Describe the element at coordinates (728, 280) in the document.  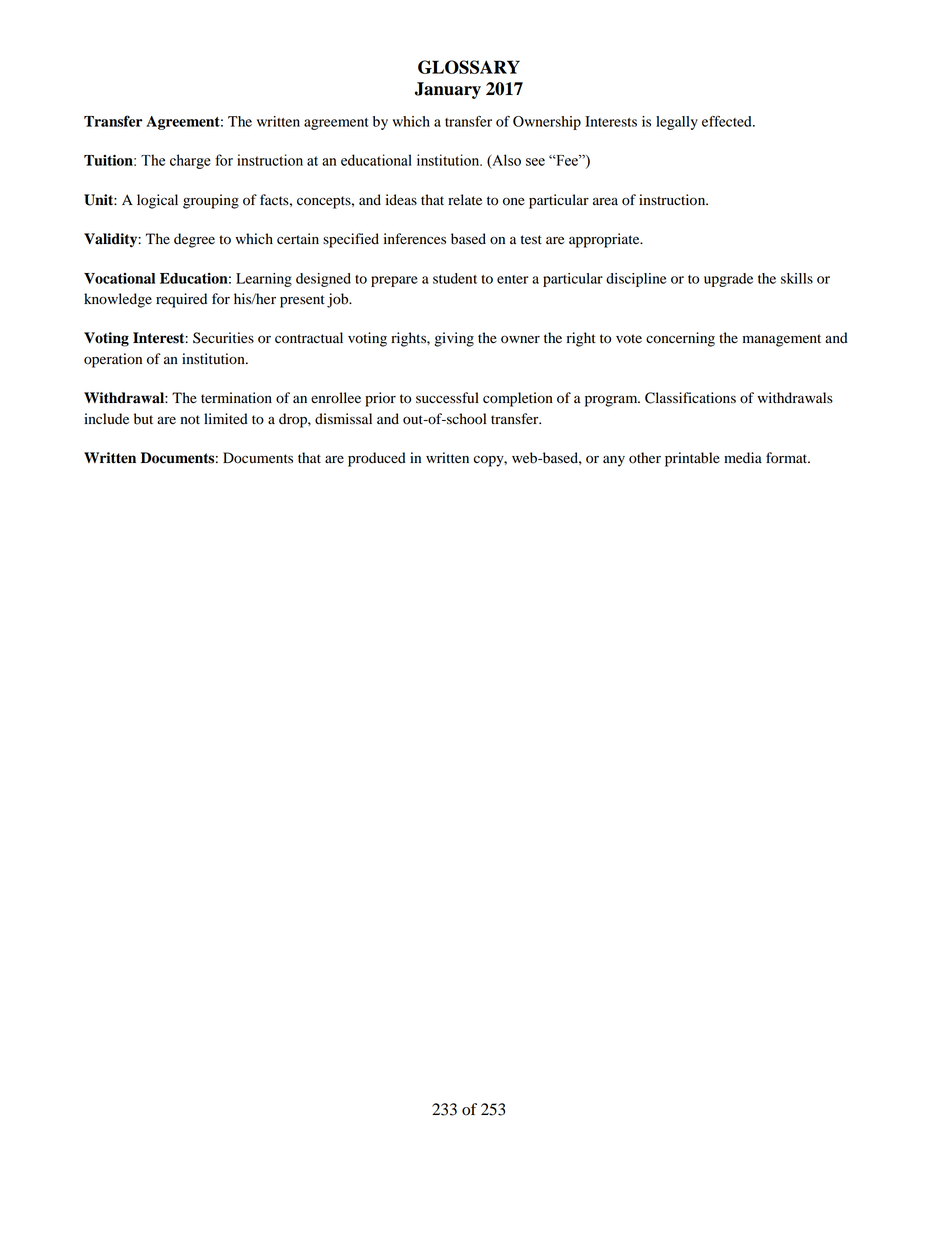
I see `upgrade` at that location.
